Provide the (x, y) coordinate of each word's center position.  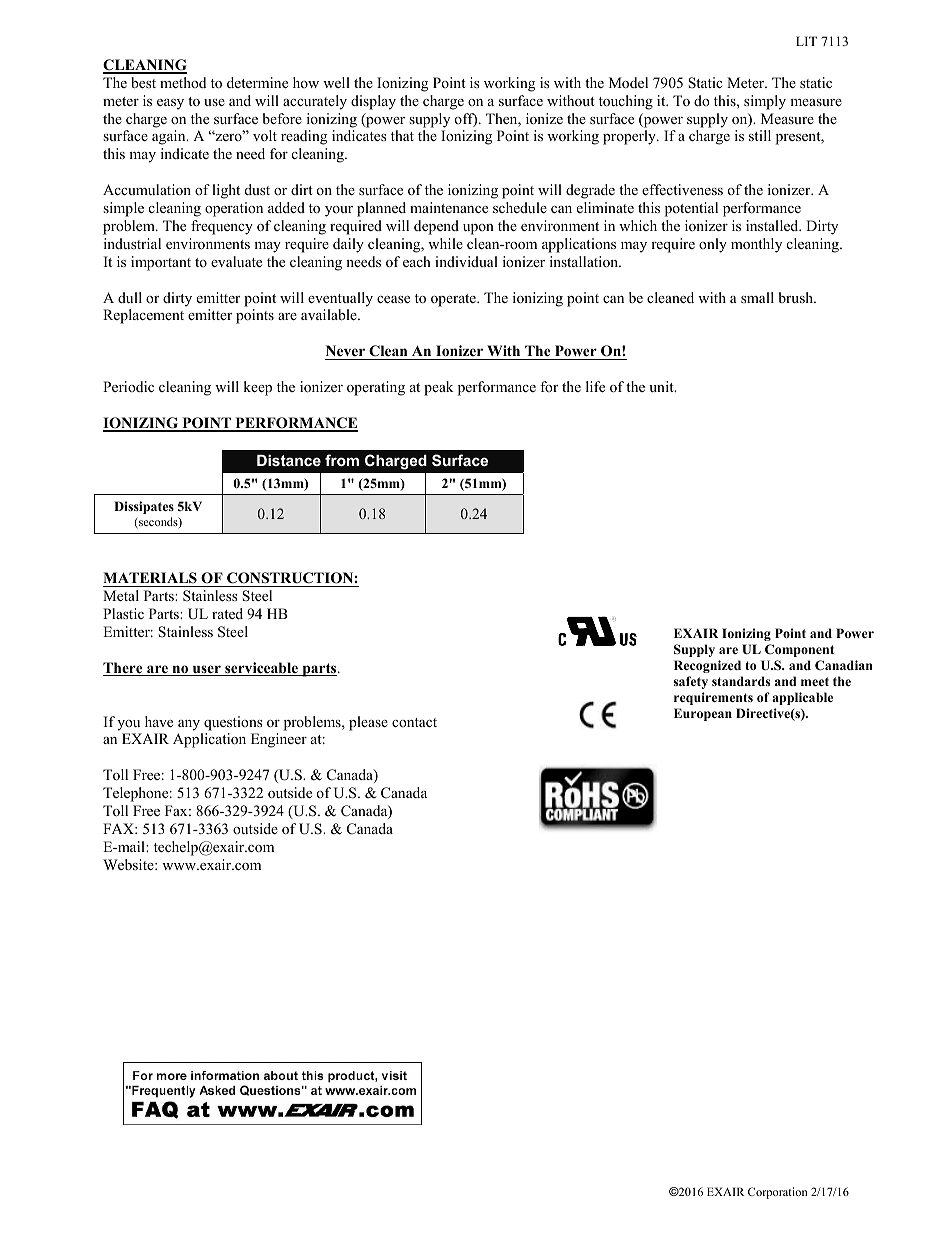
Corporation (777, 1193)
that (402, 135)
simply (765, 102)
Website (129, 864)
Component (799, 650)
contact (414, 722)
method (183, 82)
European (703, 714)
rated (227, 613)
